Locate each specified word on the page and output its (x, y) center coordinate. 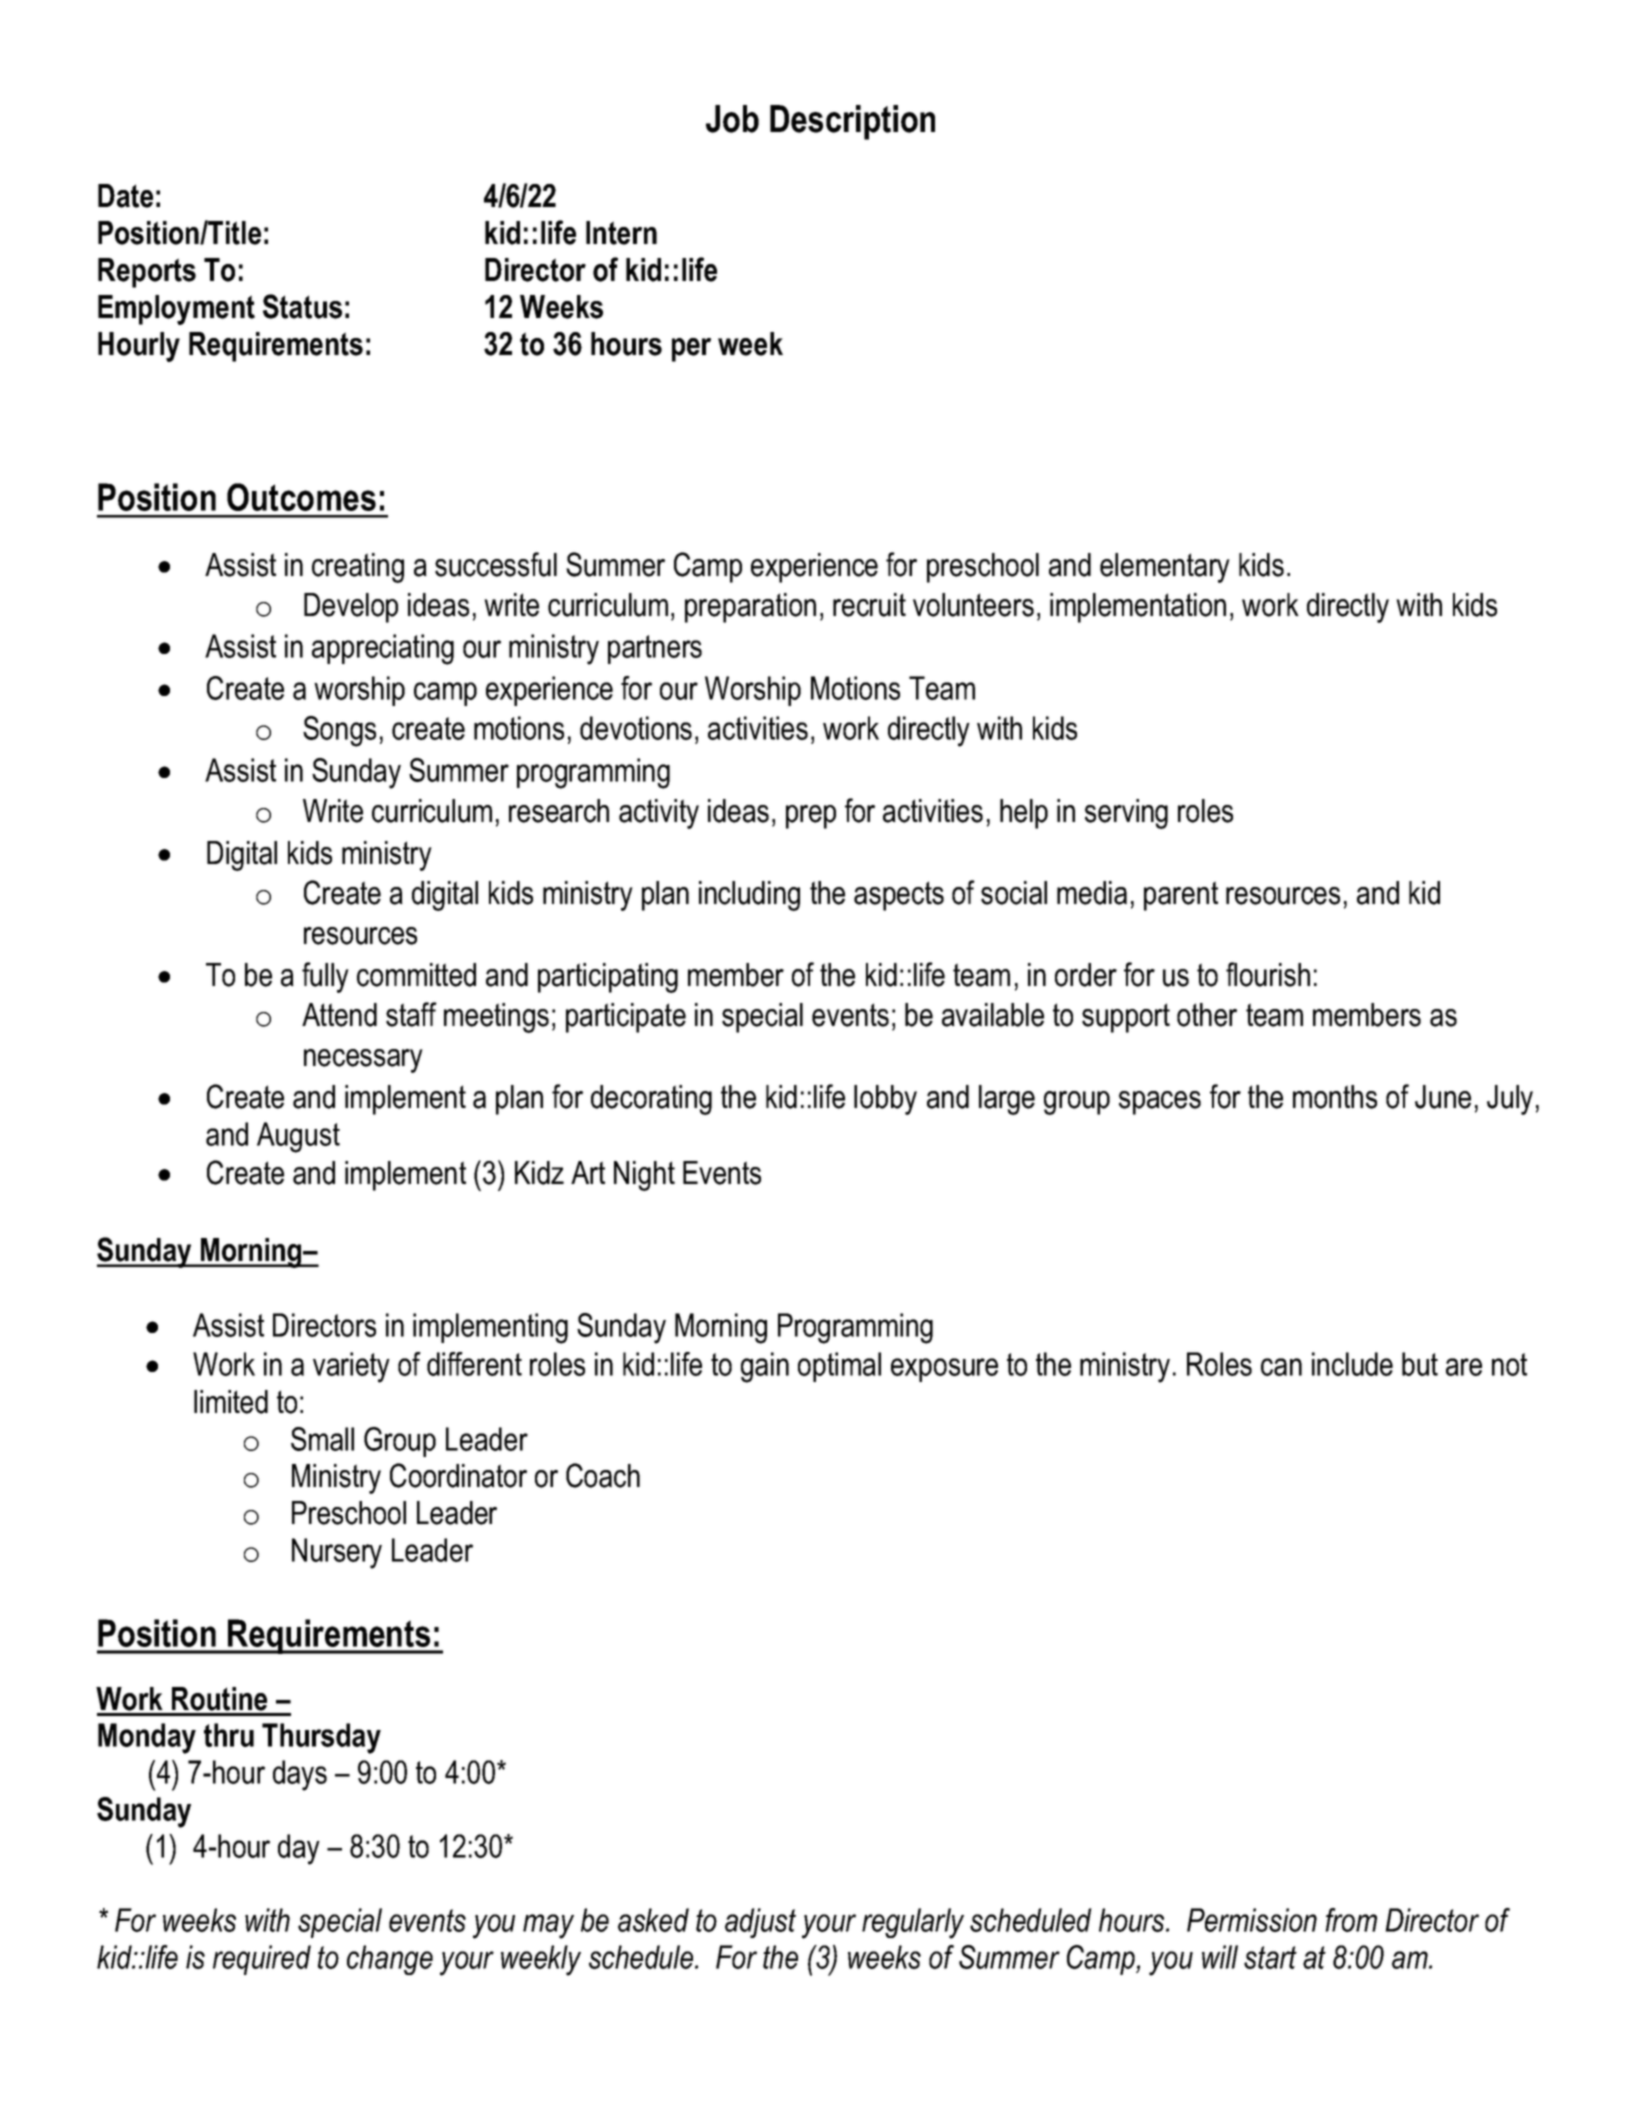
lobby (885, 1100)
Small (322, 1439)
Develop (351, 608)
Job (732, 119)
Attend (339, 1015)
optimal (839, 1367)
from (1351, 1920)
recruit (869, 605)
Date (125, 196)
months (1335, 1097)
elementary (1165, 568)
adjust (760, 1923)
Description (852, 122)
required (262, 1960)
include (1352, 1364)
